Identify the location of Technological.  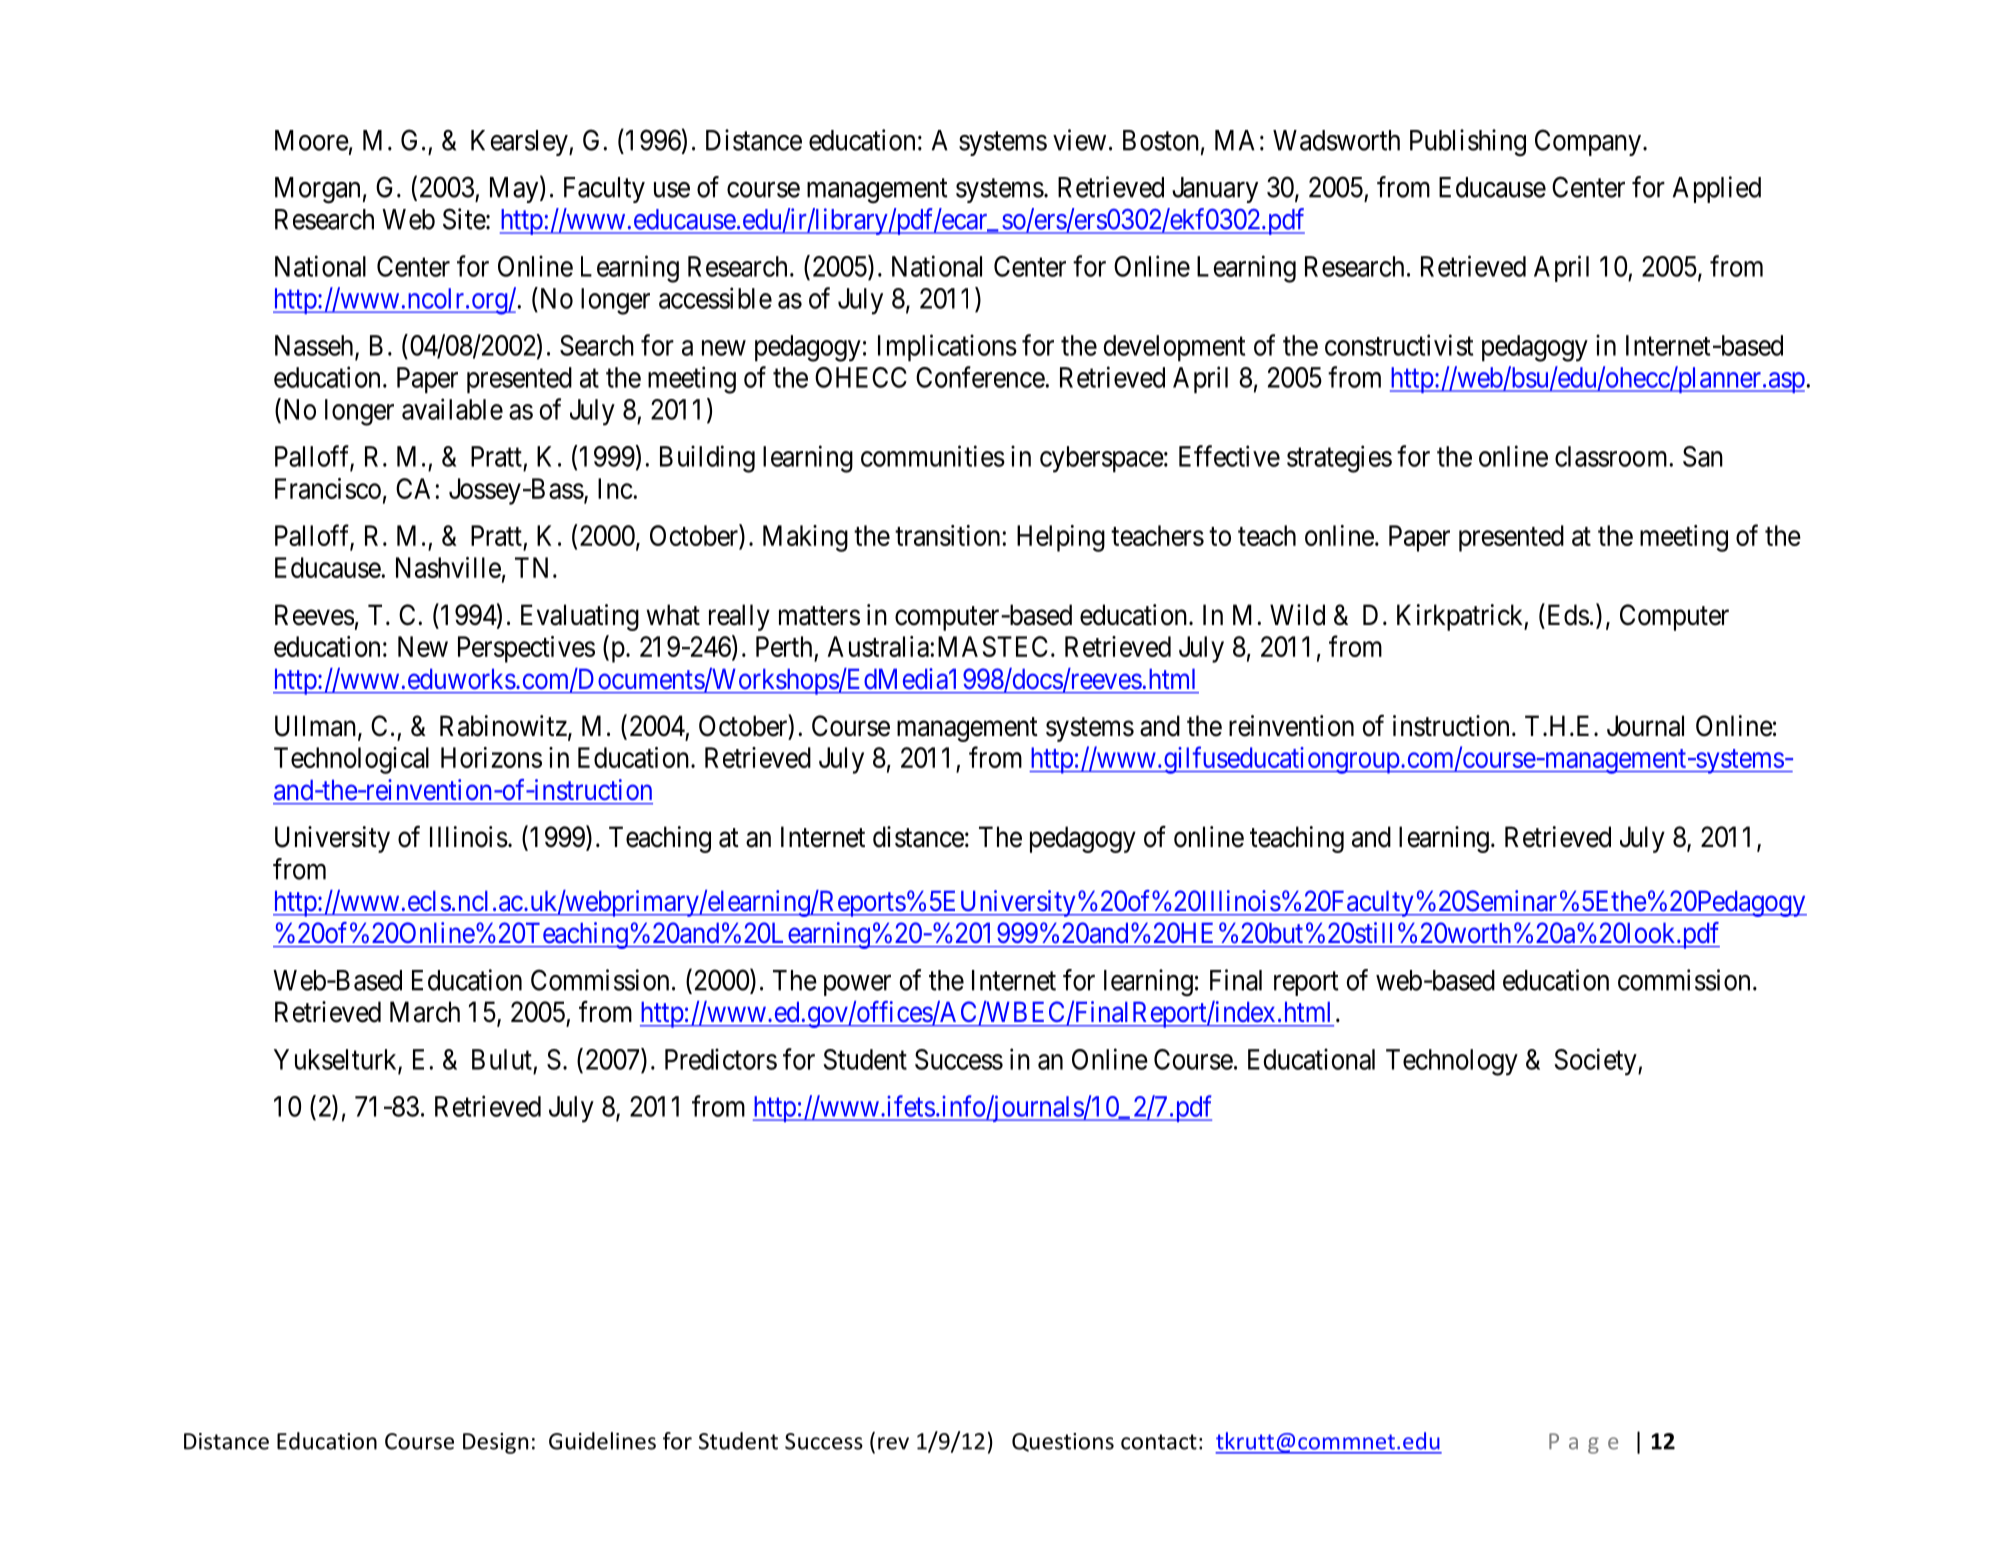
(351, 760).
